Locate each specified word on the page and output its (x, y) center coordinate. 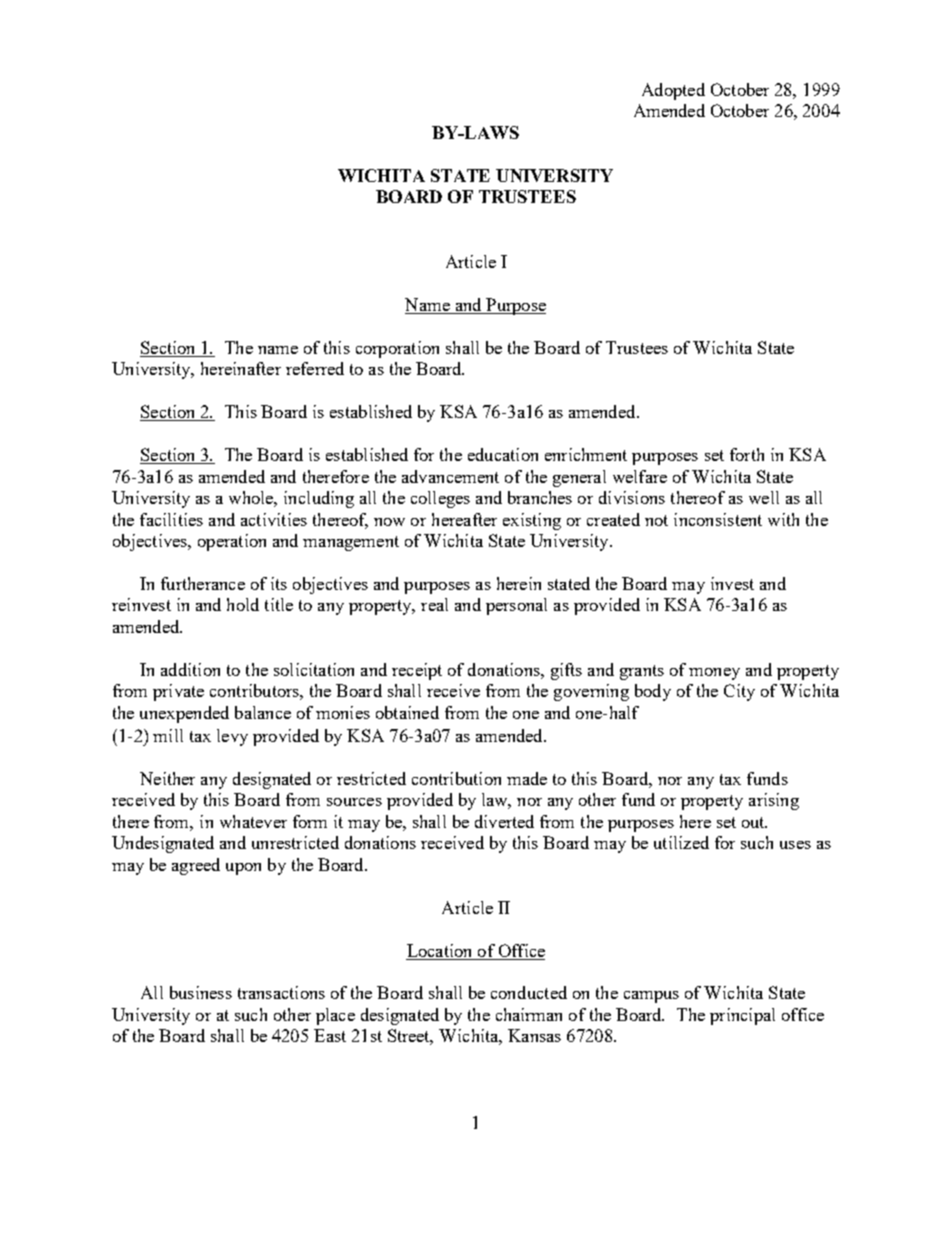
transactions (281, 992)
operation (232, 542)
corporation (397, 349)
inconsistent (718, 519)
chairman (529, 1014)
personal (516, 606)
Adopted (673, 91)
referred (315, 368)
